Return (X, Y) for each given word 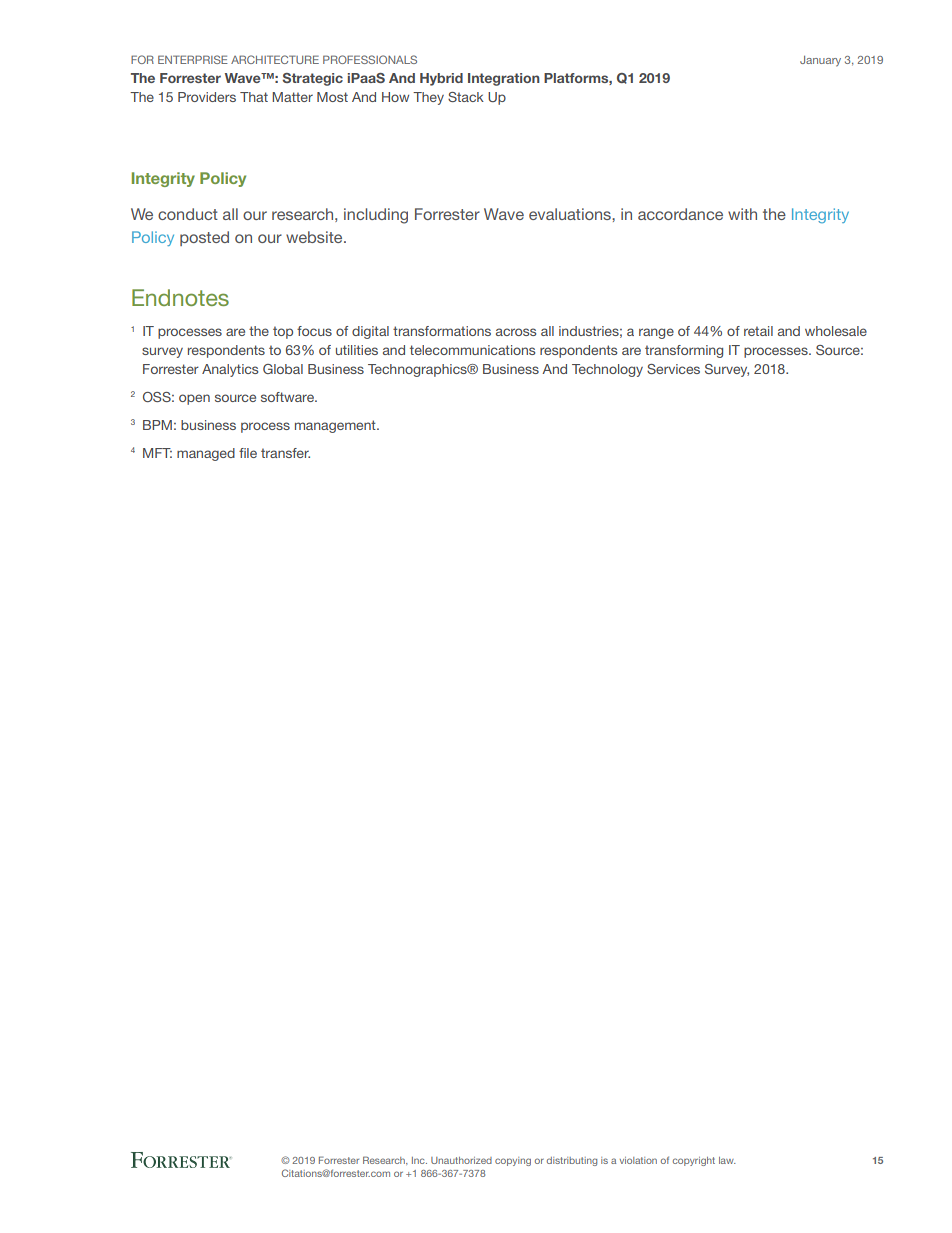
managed (206, 454)
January (820, 61)
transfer (285, 453)
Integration (504, 79)
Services (673, 369)
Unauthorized (461, 1160)
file (248, 453)
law (727, 1160)
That (254, 97)
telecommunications (472, 350)
